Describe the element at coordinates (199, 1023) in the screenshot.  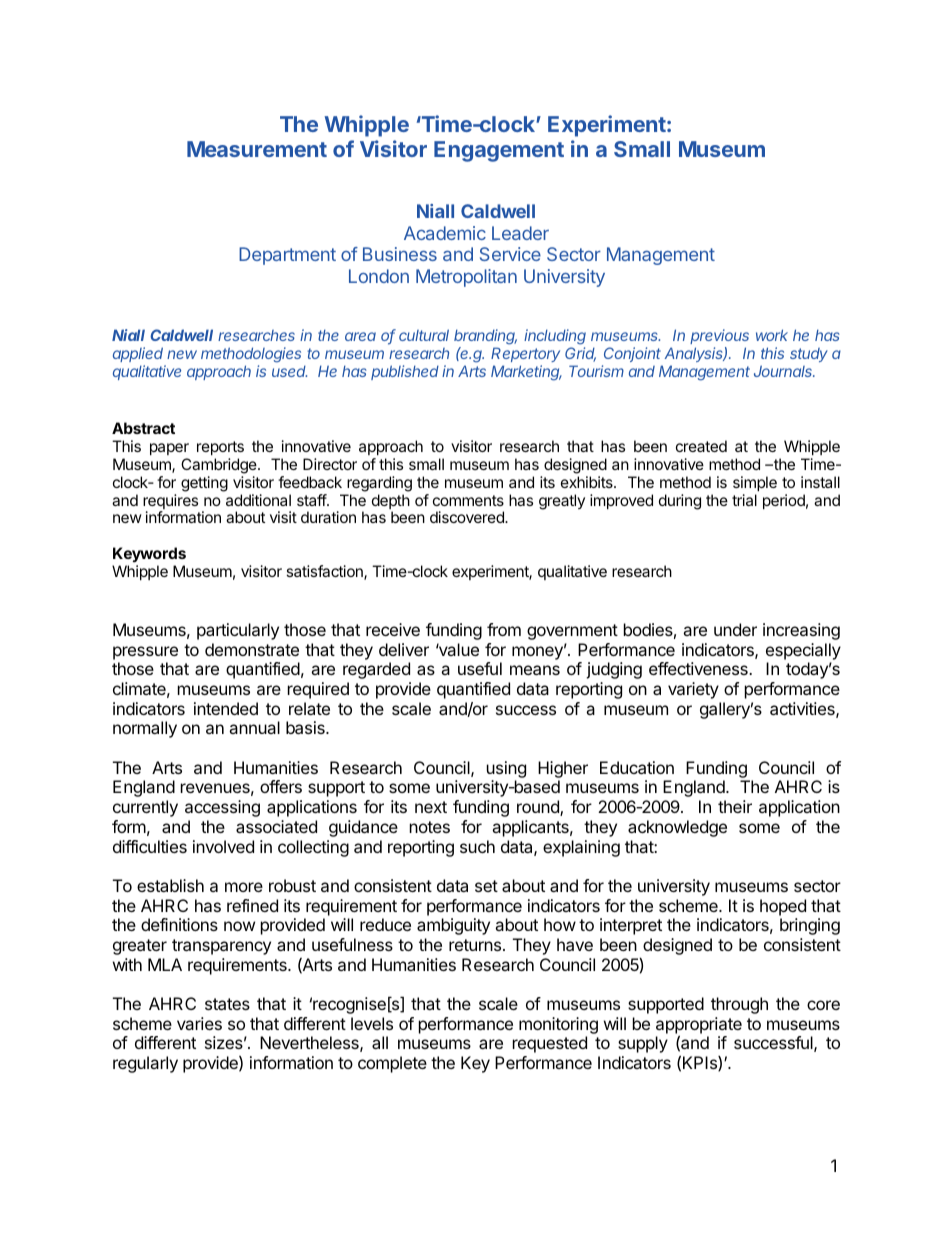
I see `varies` at that location.
